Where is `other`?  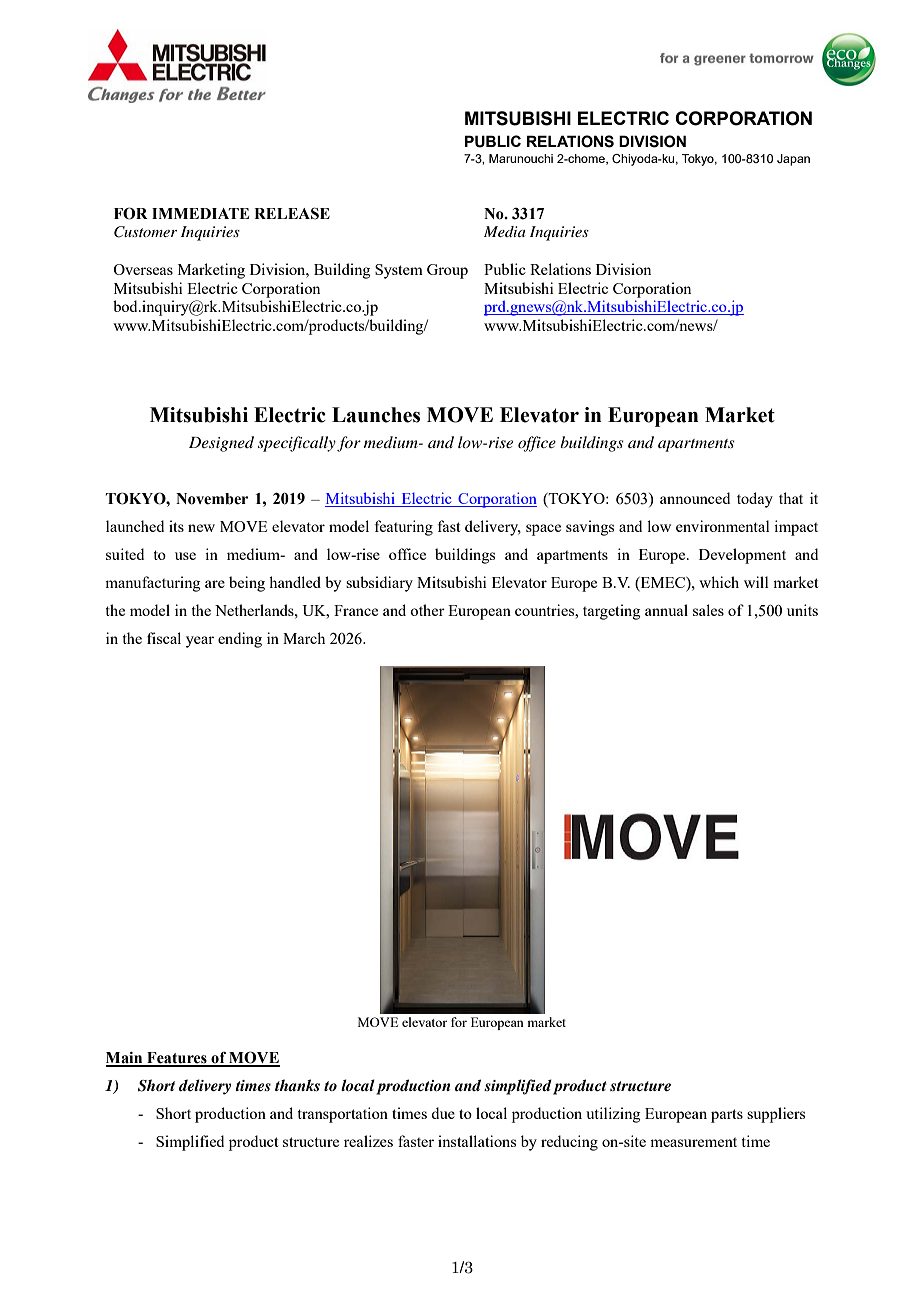 other is located at coordinates (427, 610).
